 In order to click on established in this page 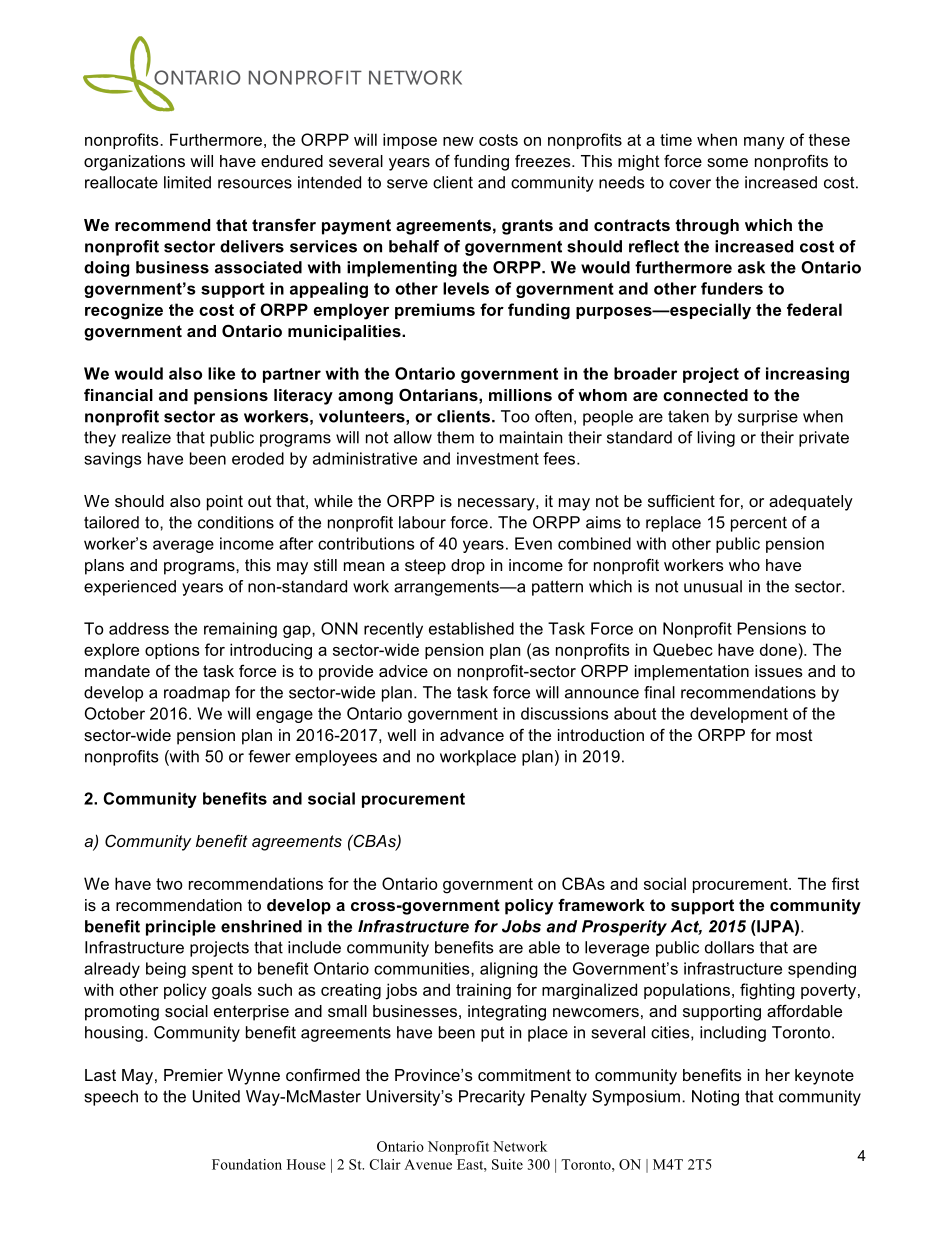, I will do `click(471, 628)`.
